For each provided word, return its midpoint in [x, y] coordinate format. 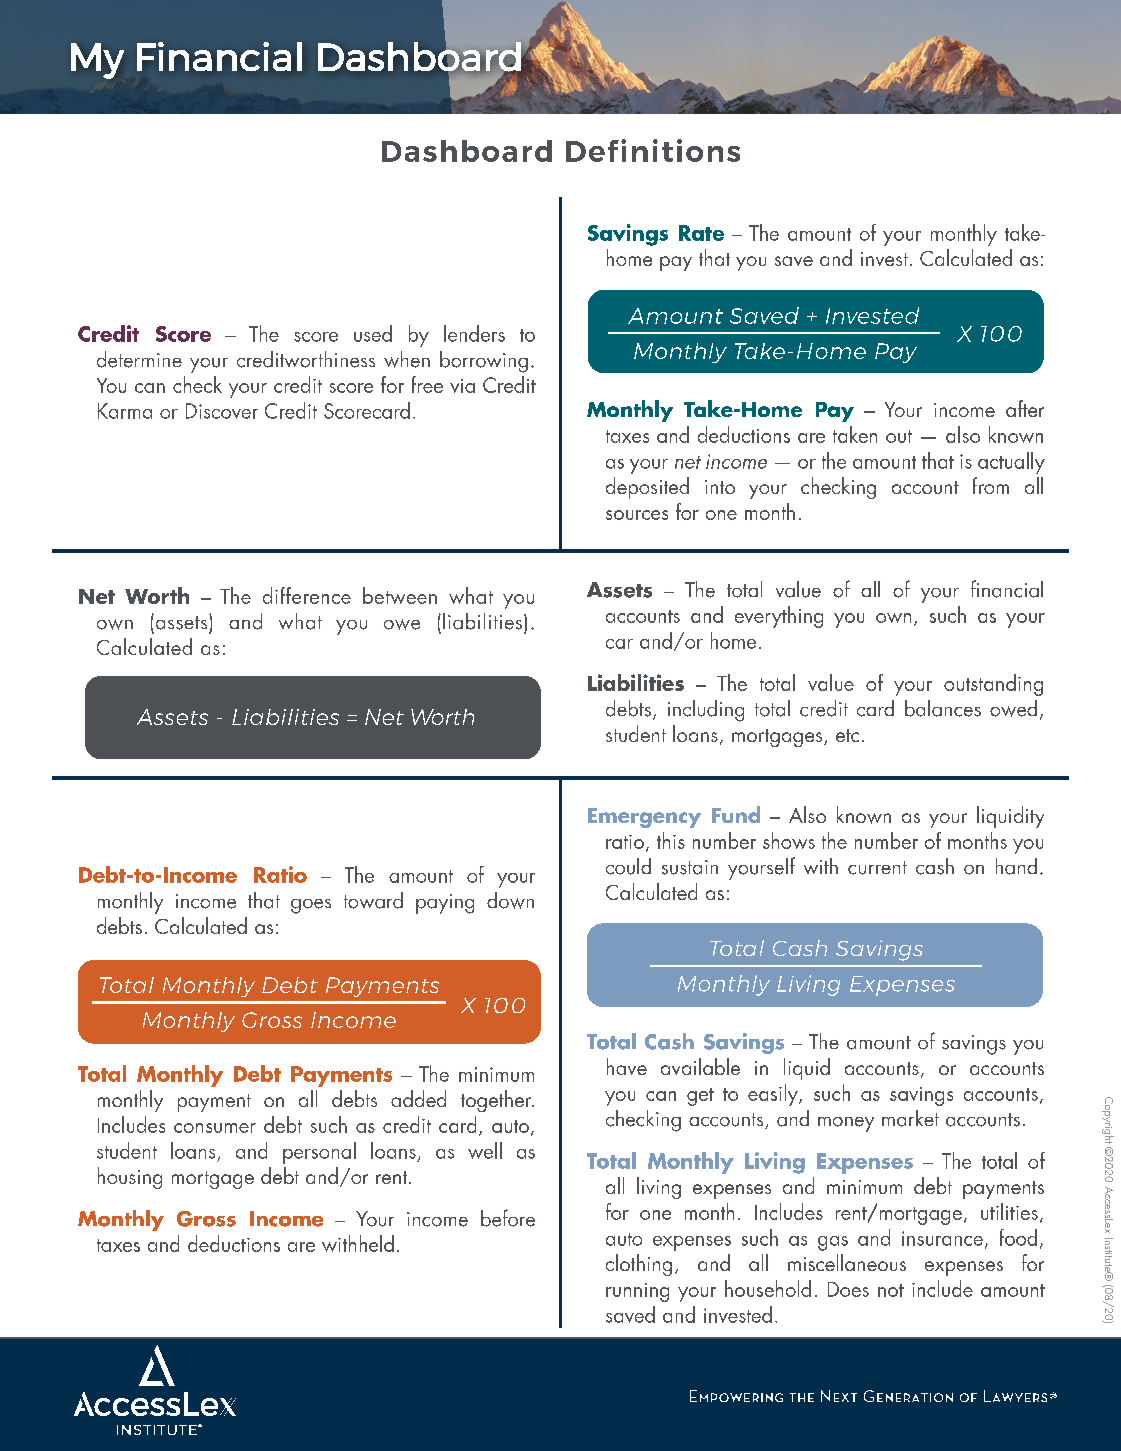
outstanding [993, 685]
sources [637, 515]
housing [130, 1178]
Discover [222, 411]
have [627, 1066]
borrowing [484, 362]
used [373, 333]
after [1025, 408]
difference [307, 595]
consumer [215, 1128]
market [910, 1118]
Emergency [644, 818]
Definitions [653, 150]
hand [1016, 866]
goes [311, 906]
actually [1011, 463]
